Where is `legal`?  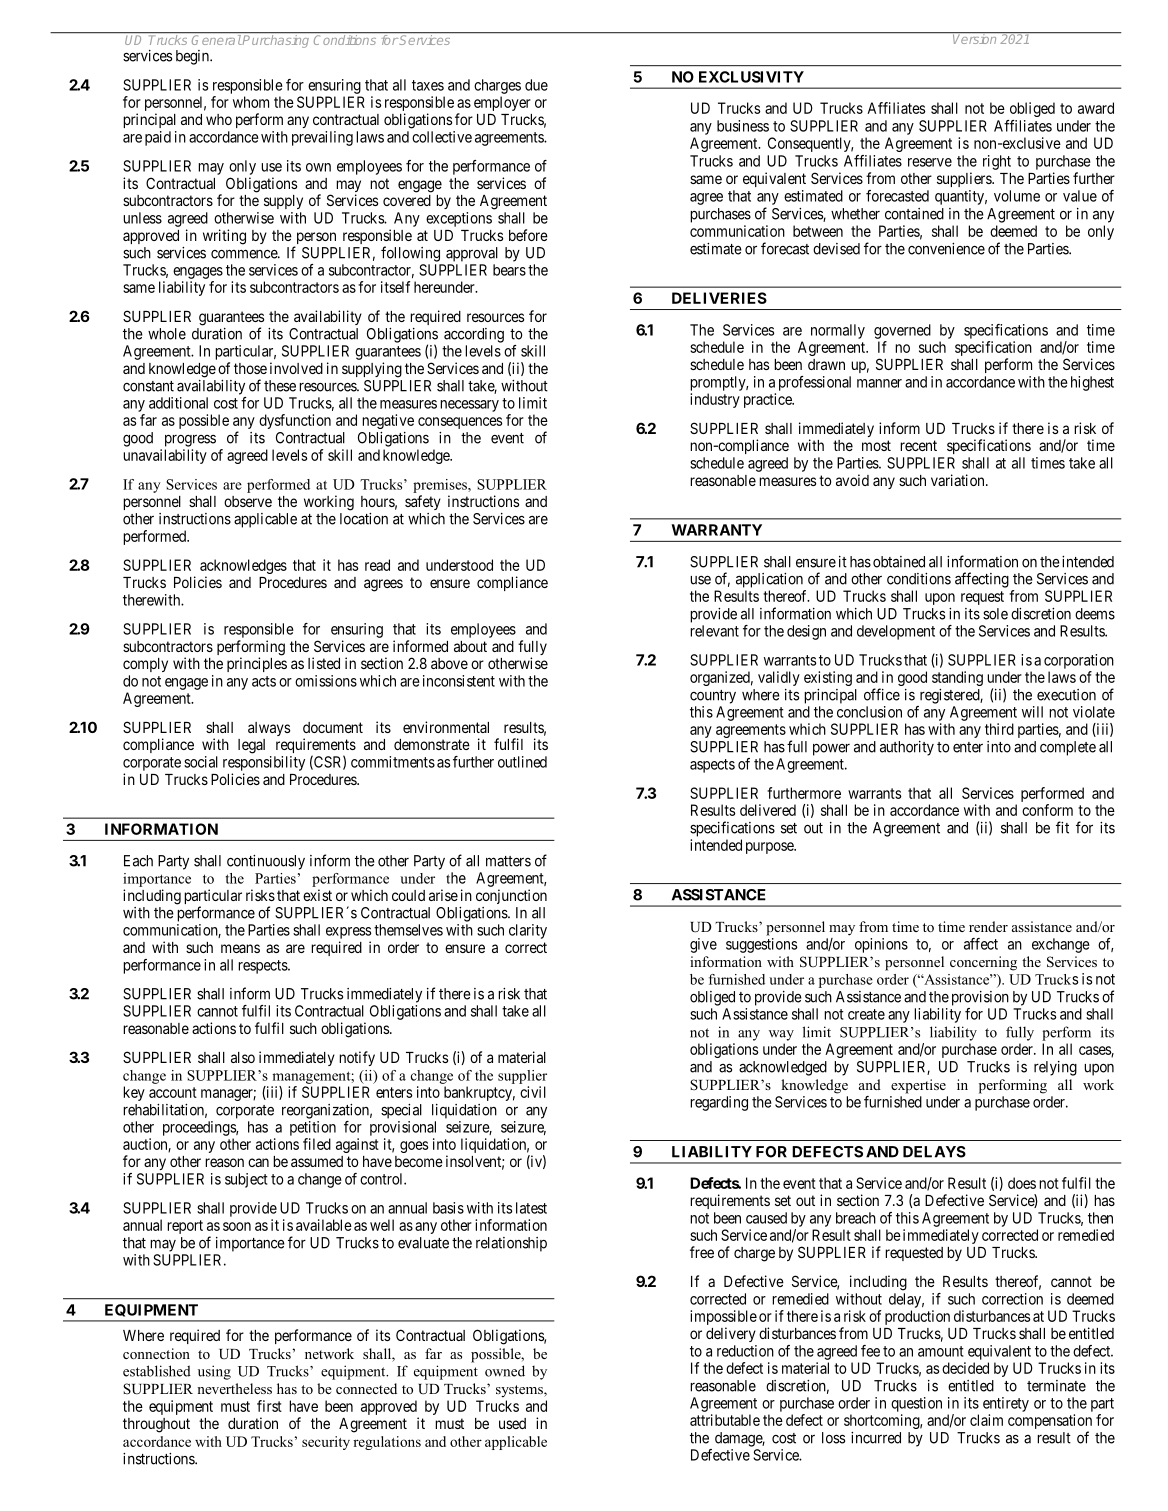 legal is located at coordinates (251, 746).
